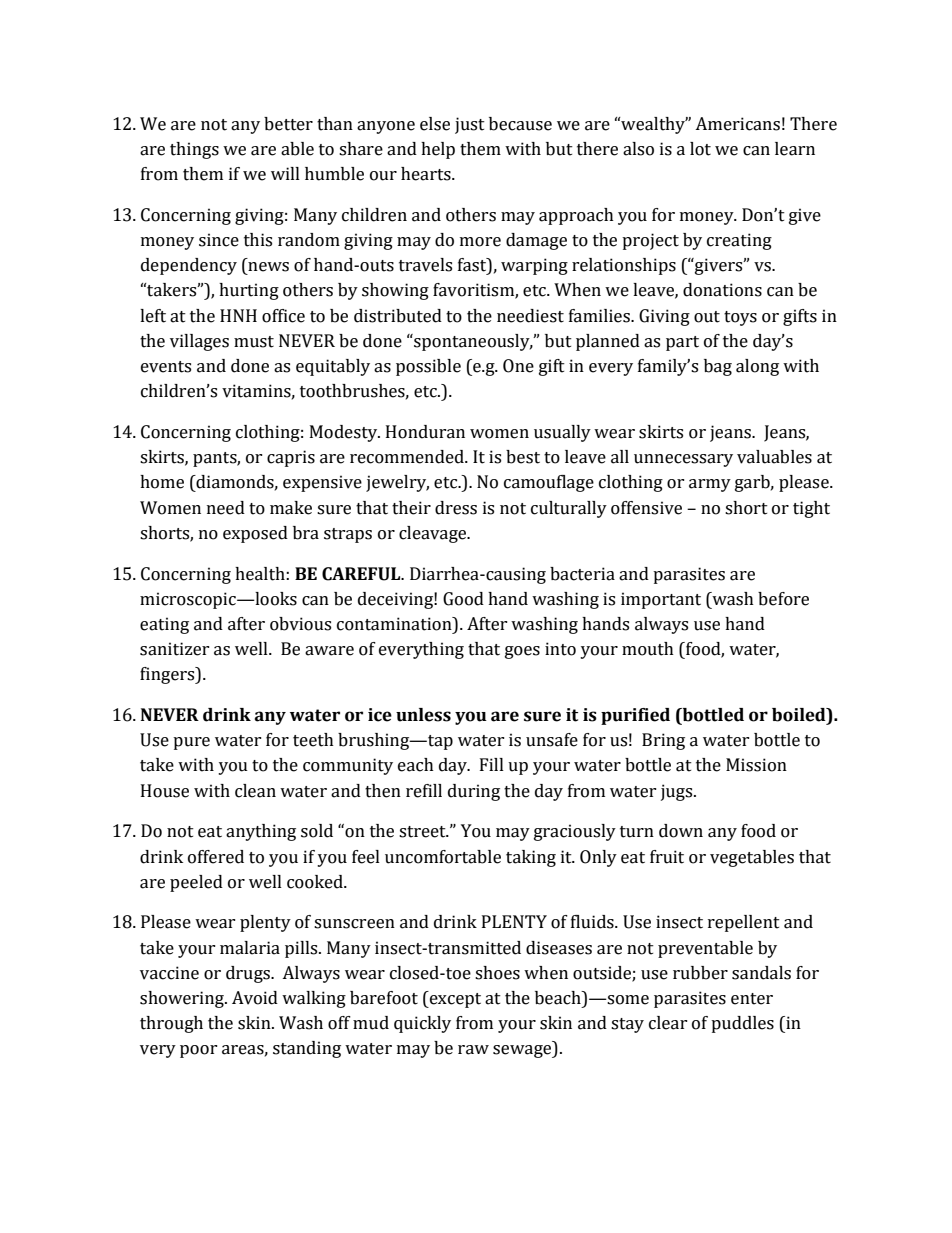 This screenshot has width=952, height=1233. Describe the element at coordinates (194, 150) in the screenshot. I see `things` at that location.
